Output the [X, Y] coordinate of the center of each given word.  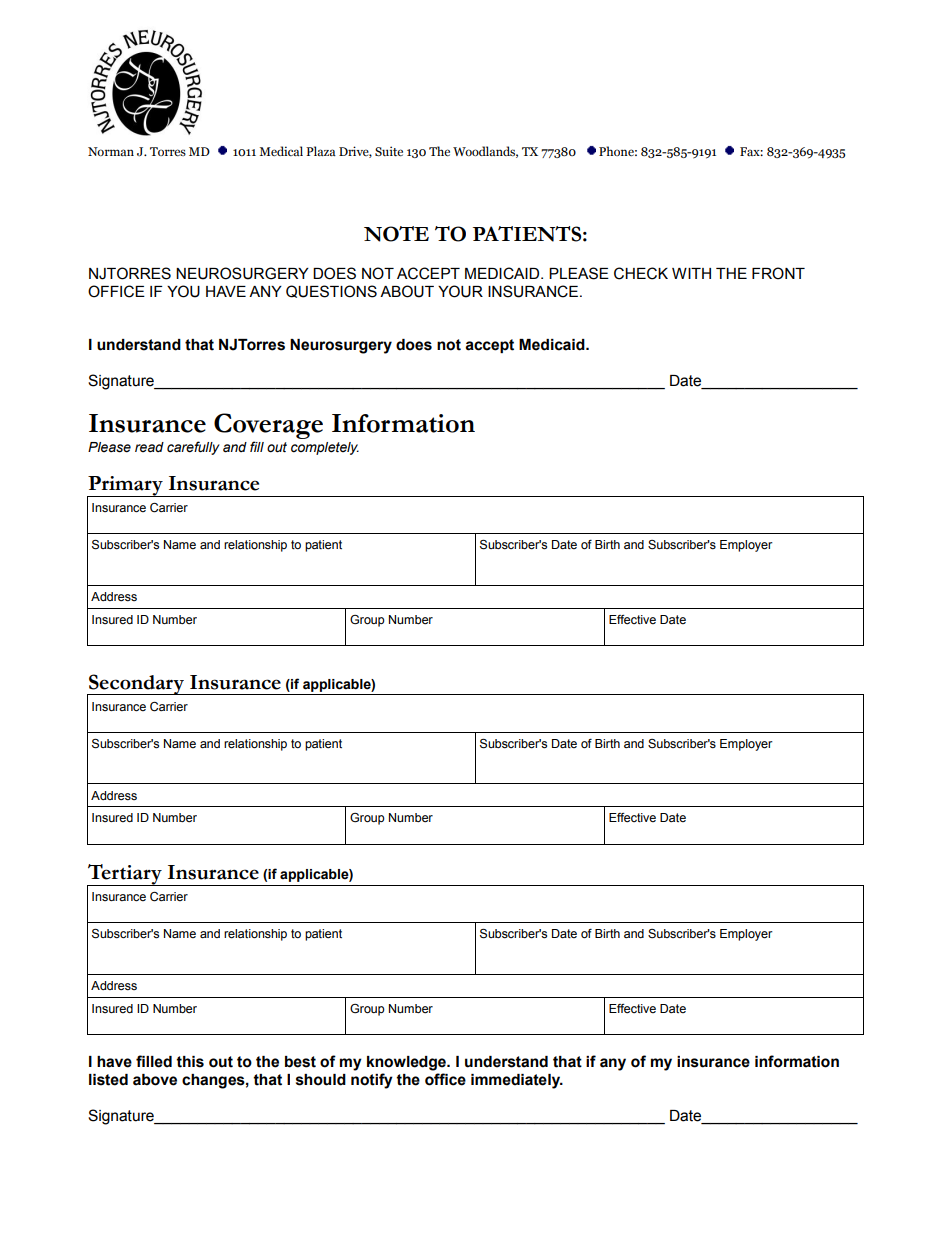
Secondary [137, 685]
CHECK [641, 273]
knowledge [407, 1063]
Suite [389, 151]
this [190, 1062]
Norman [111, 151]
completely [325, 448]
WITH [691, 273]
